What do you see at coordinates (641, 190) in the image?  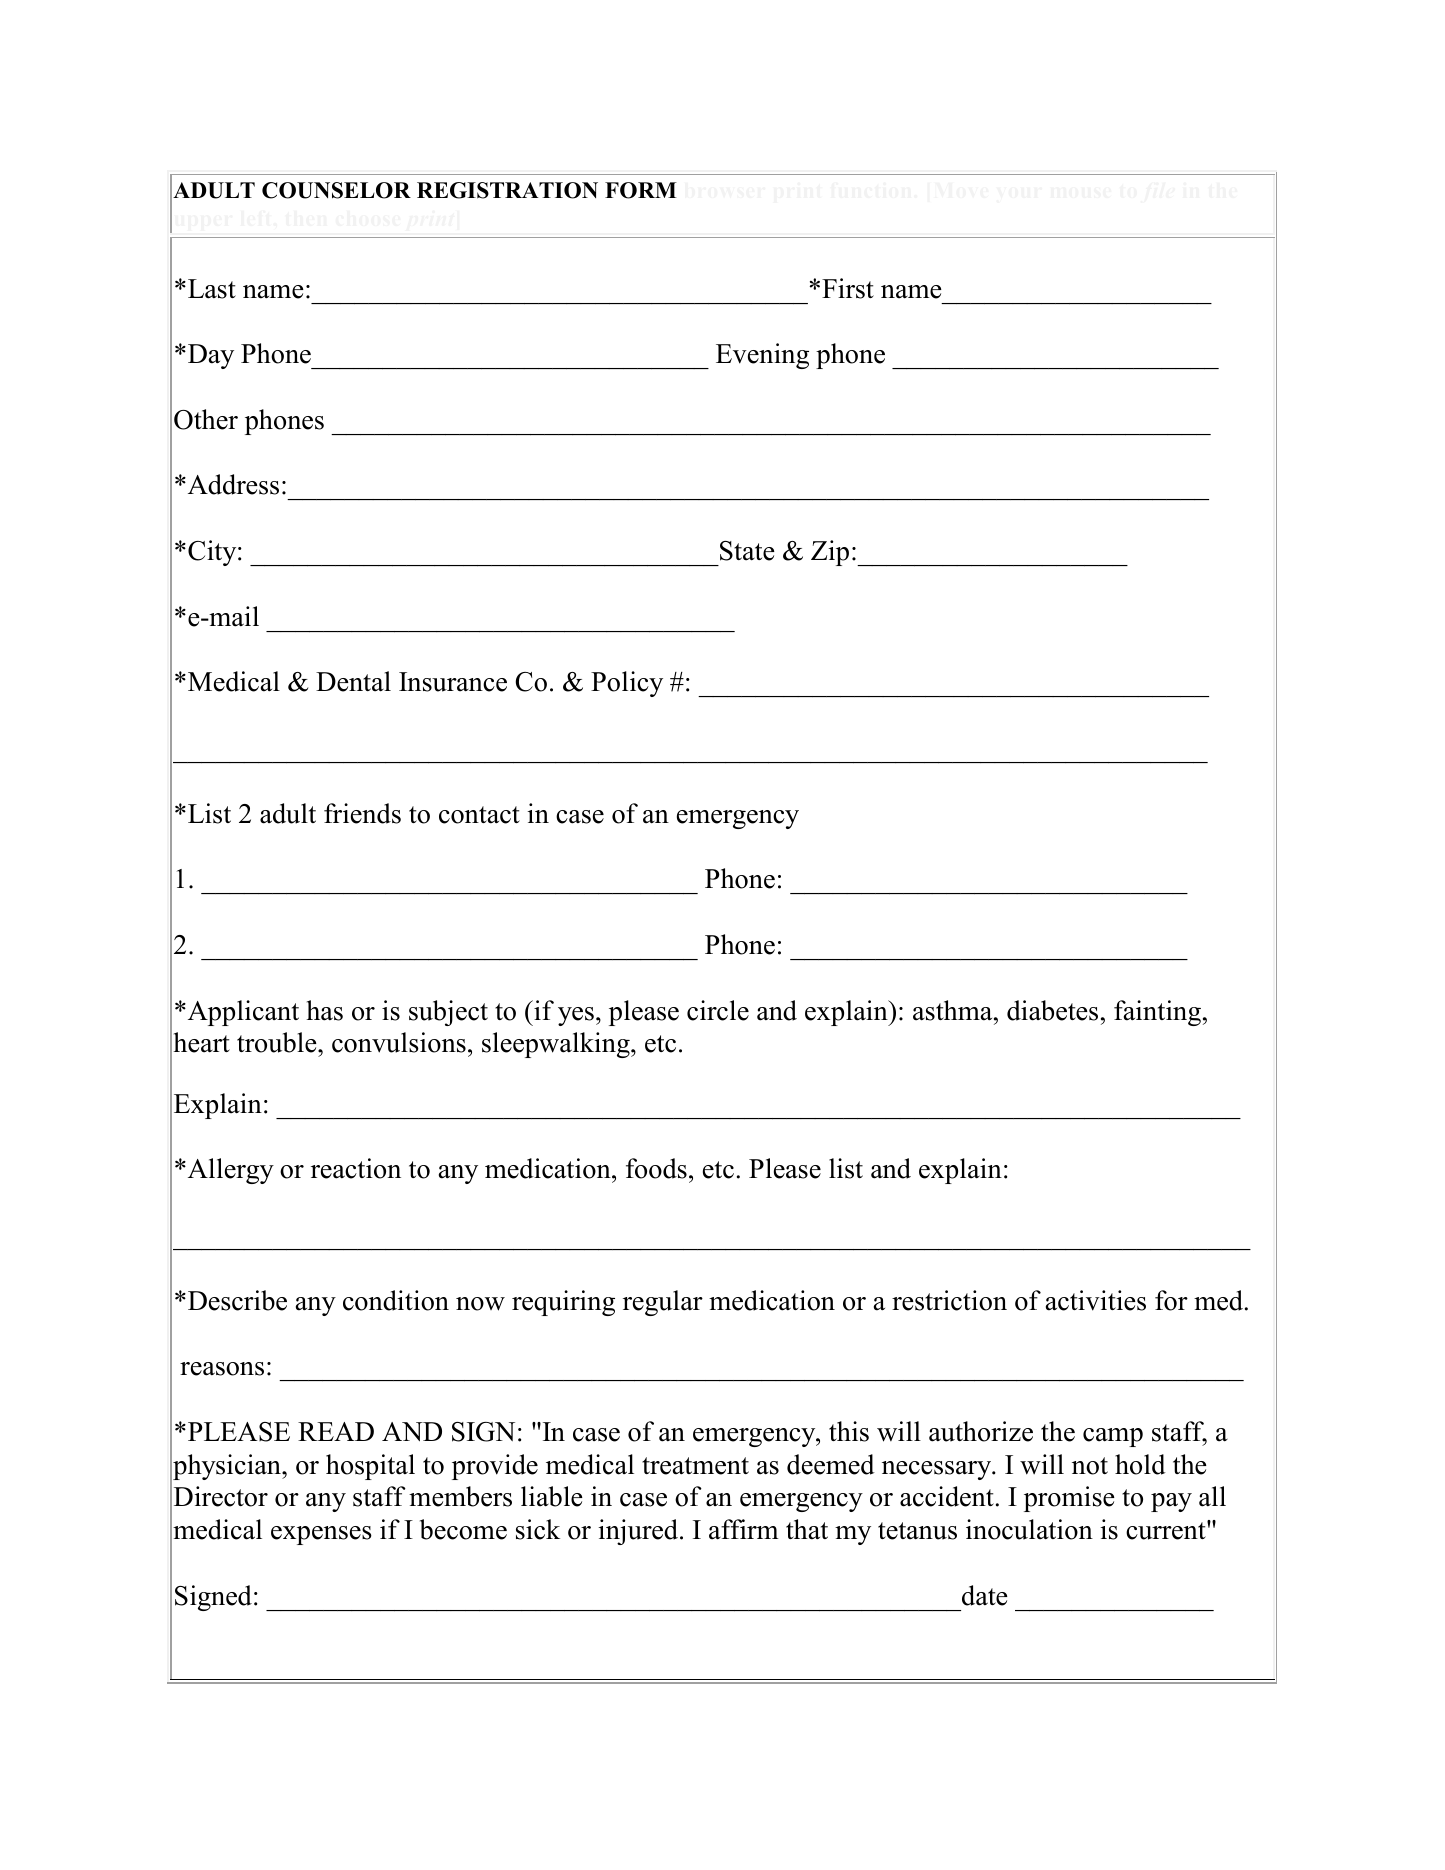 I see `FORM` at bounding box center [641, 190].
